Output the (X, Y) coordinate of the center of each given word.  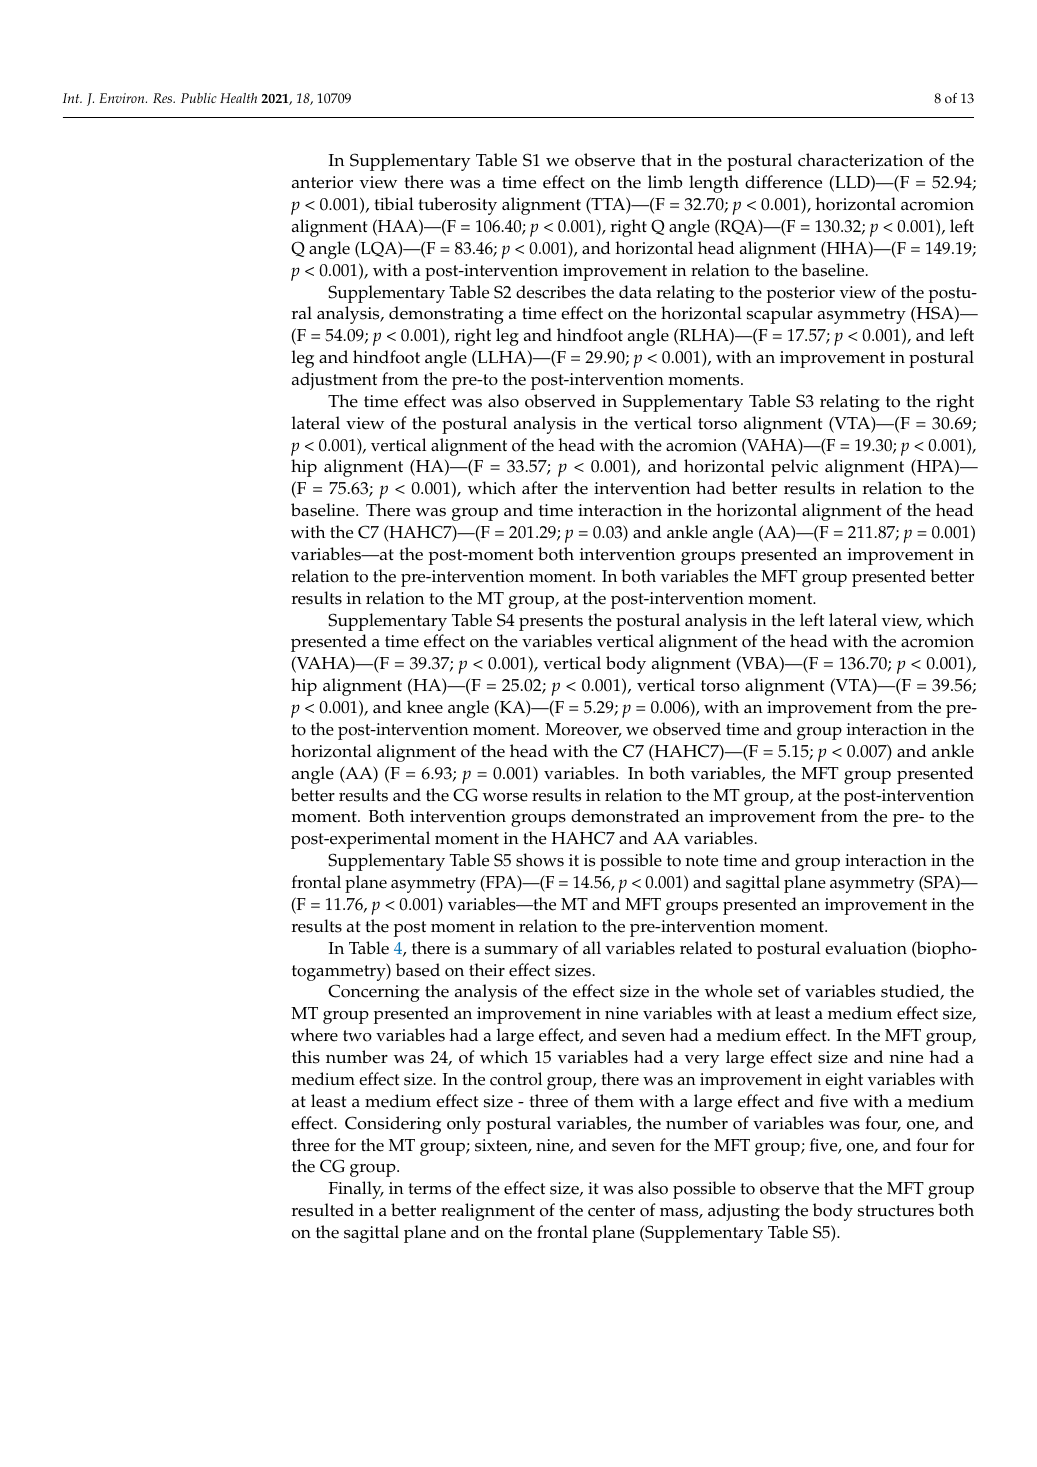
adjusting (744, 1212)
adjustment (334, 381)
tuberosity (457, 206)
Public (199, 98)
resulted (323, 1210)
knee (425, 707)
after (540, 488)
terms (429, 1189)
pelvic (794, 468)
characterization (860, 160)
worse (505, 797)
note (702, 861)
